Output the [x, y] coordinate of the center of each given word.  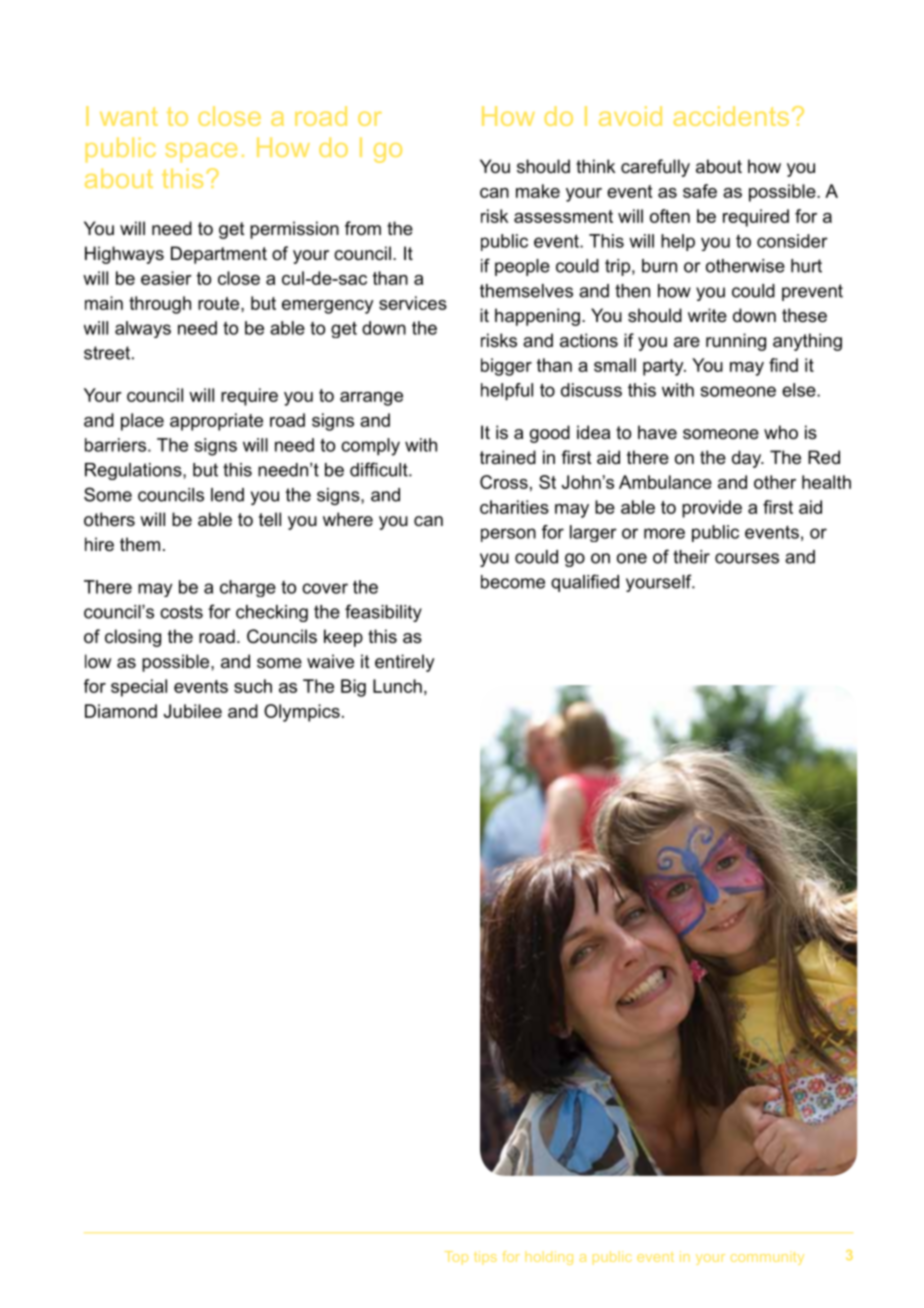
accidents [731, 116]
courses [747, 558]
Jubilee [193, 711]
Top [456, 1258]
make [538, 191]
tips [485, 1258]
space [201, 153]
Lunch [397, 686]
